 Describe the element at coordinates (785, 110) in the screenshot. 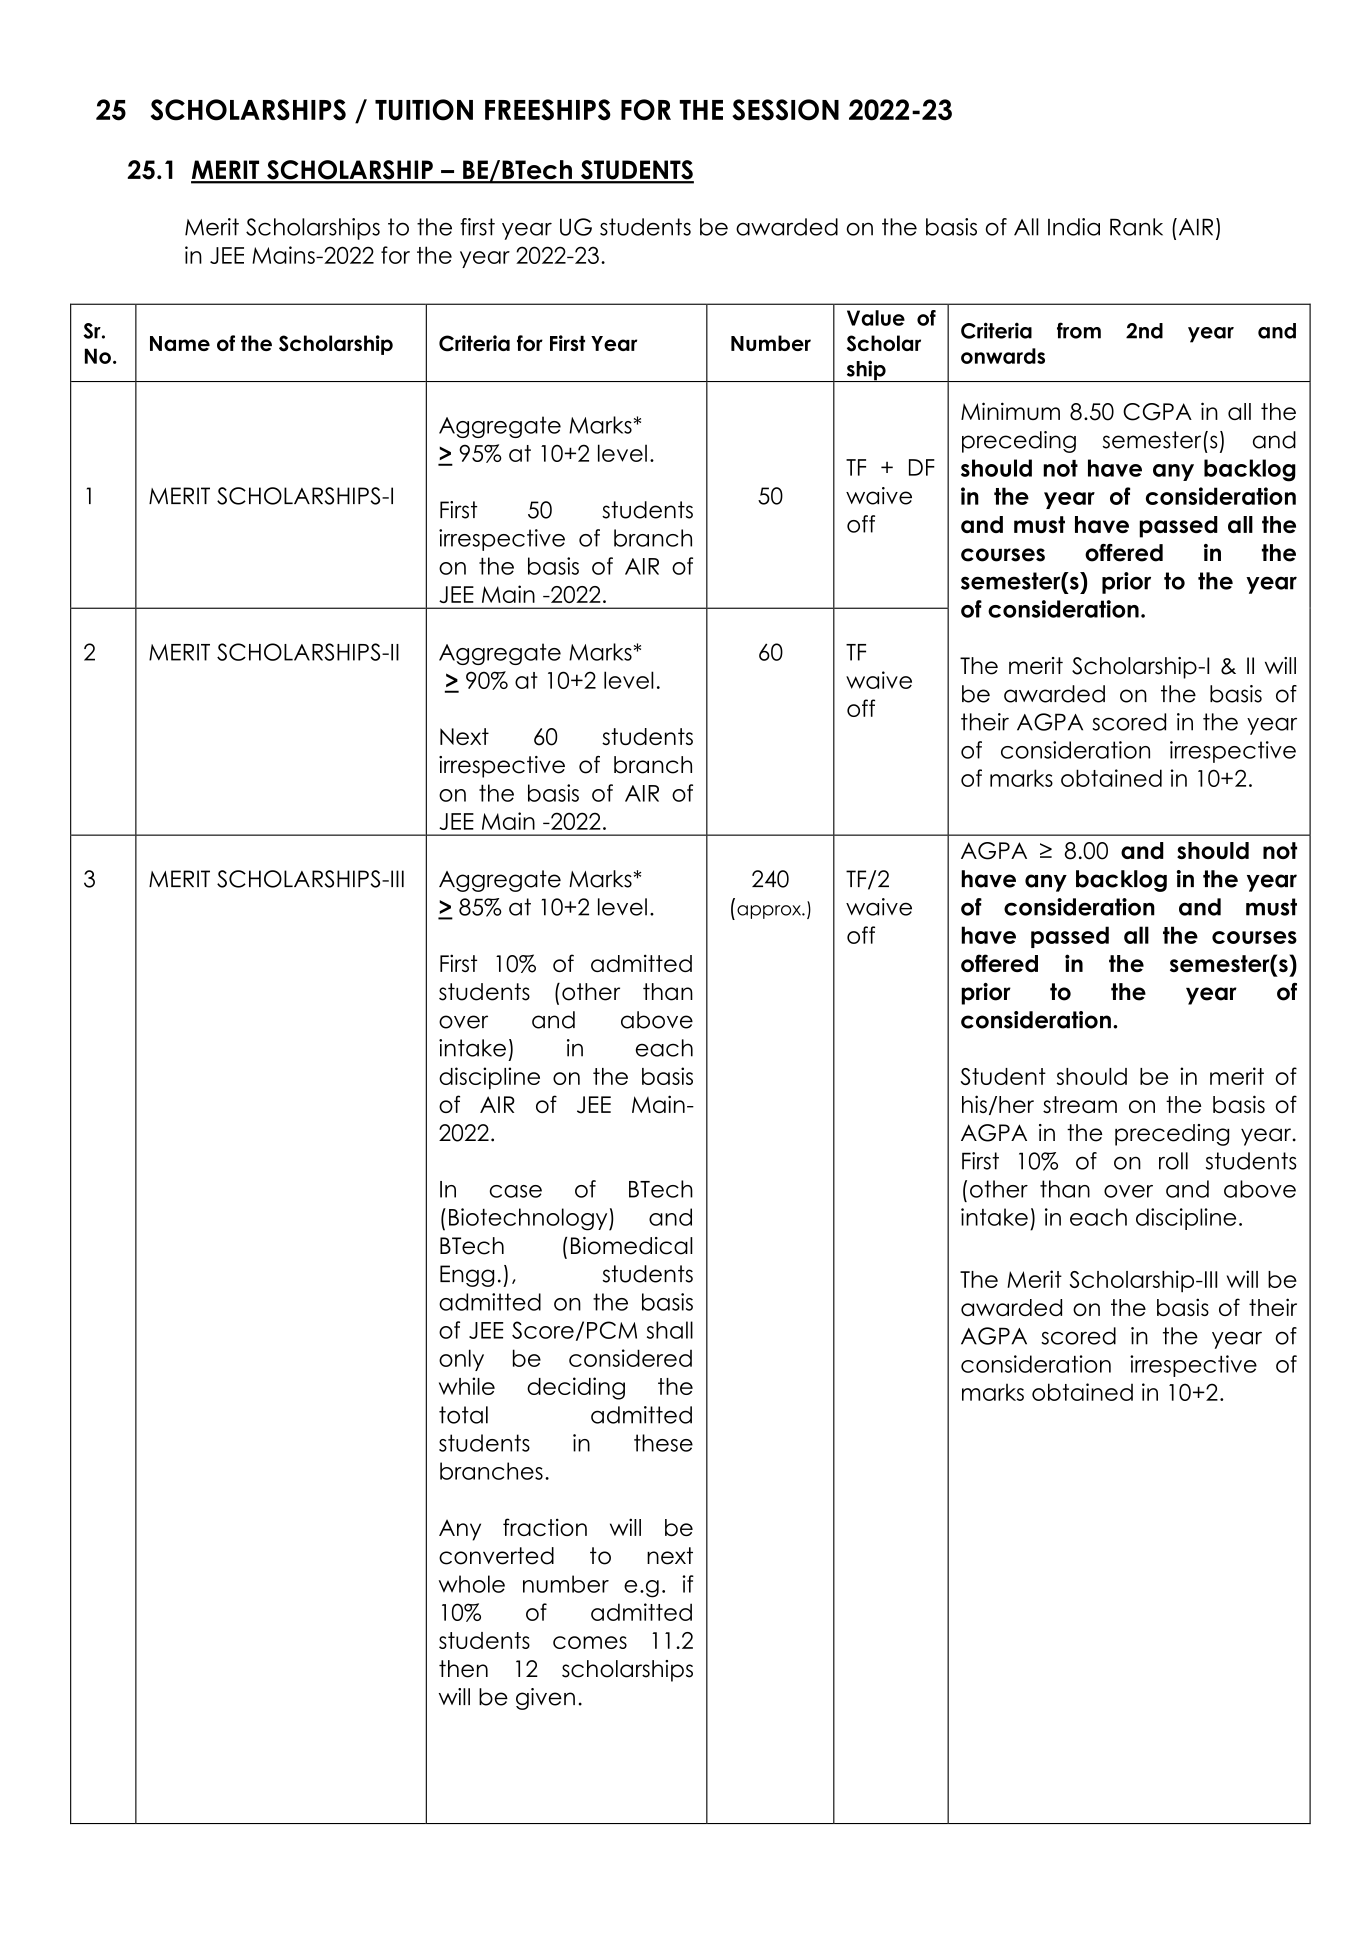

I see `SESSION` at that location.
